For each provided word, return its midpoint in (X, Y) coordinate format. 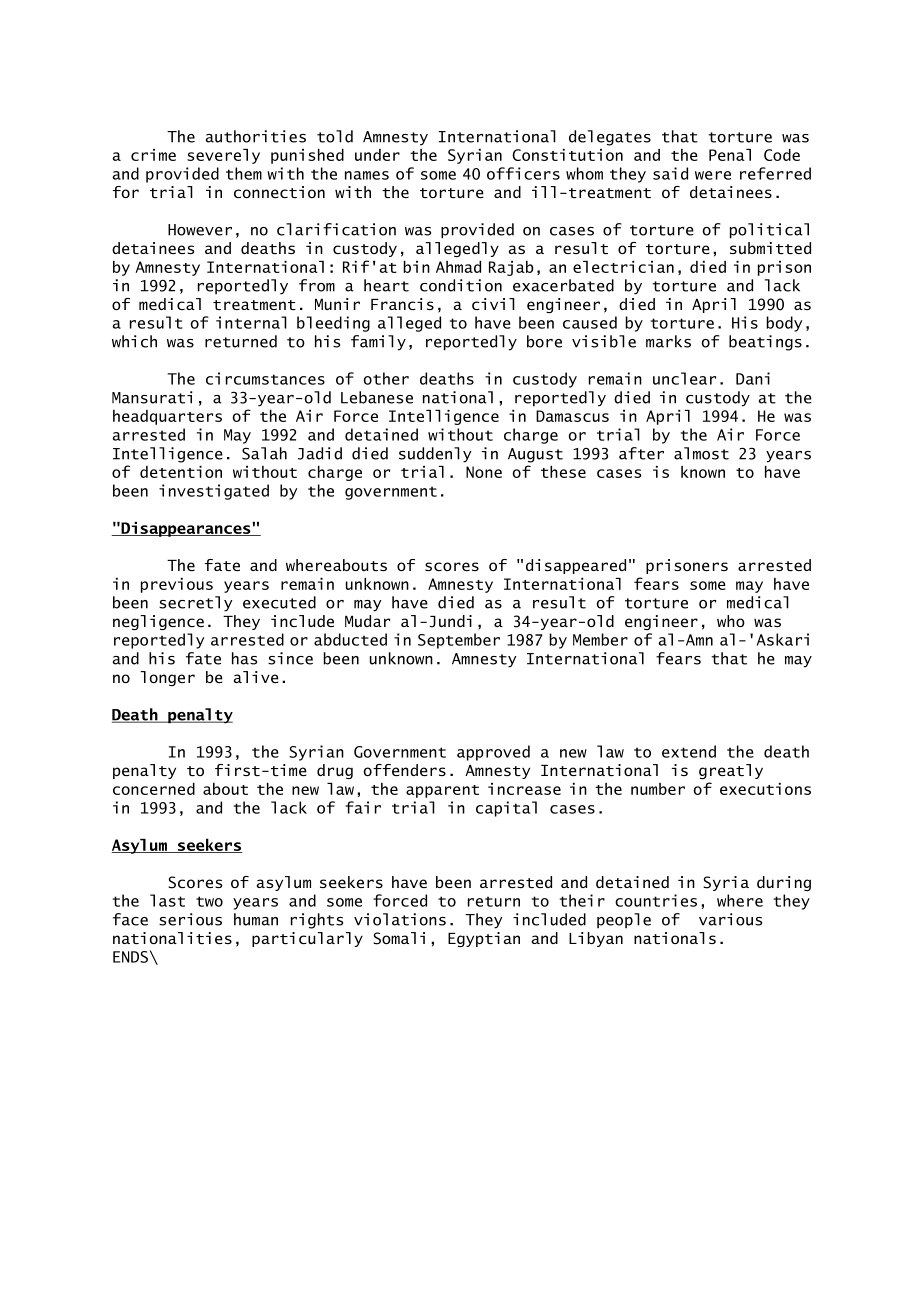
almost (701, 453)
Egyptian (484, 939)
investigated (214, 492)
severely (223, 156)
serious (190, 919)
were (713, 175)
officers (523, 173)
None (484, 472)
